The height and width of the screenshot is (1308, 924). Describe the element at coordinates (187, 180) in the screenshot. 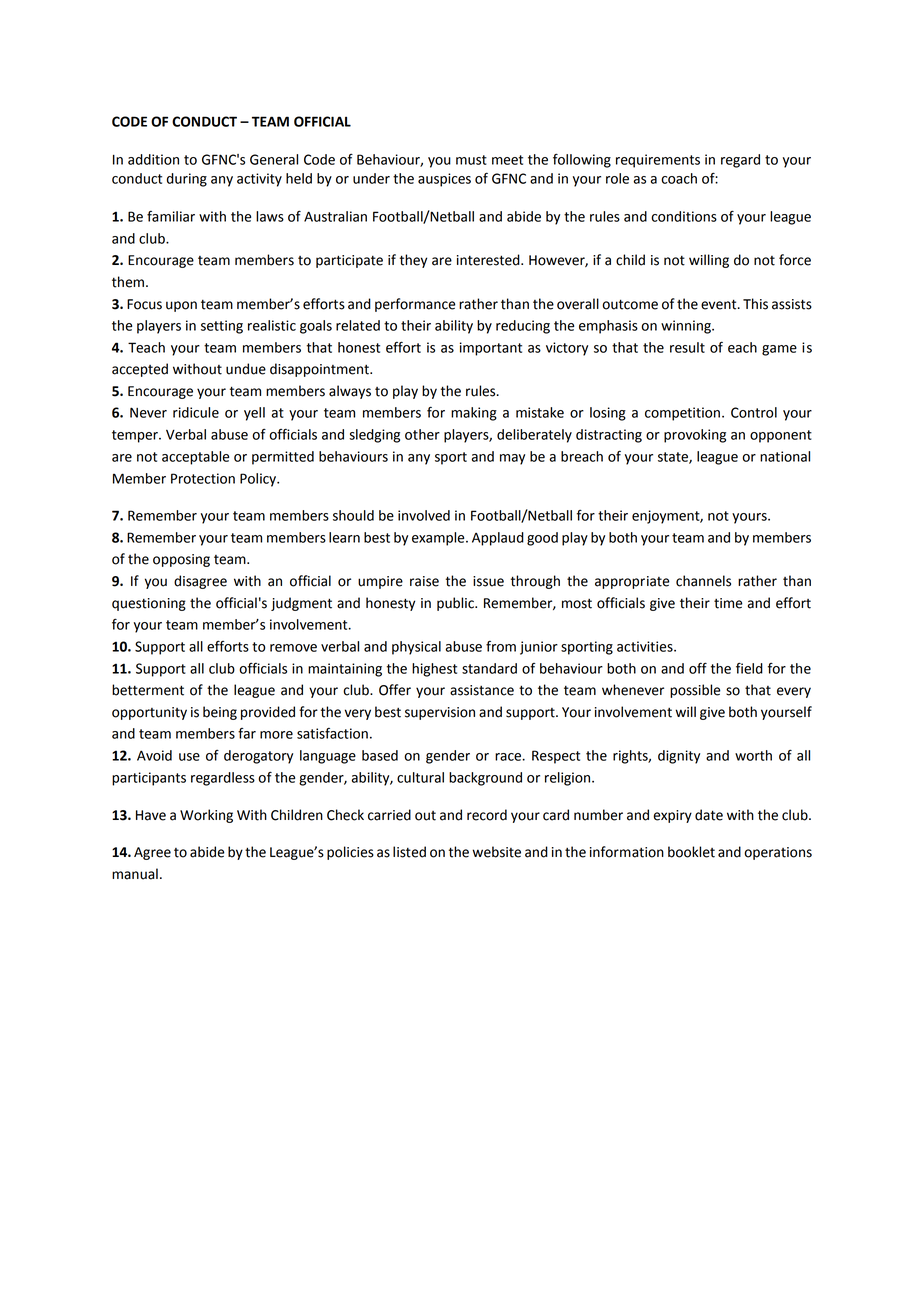

I see `during` at that location.
